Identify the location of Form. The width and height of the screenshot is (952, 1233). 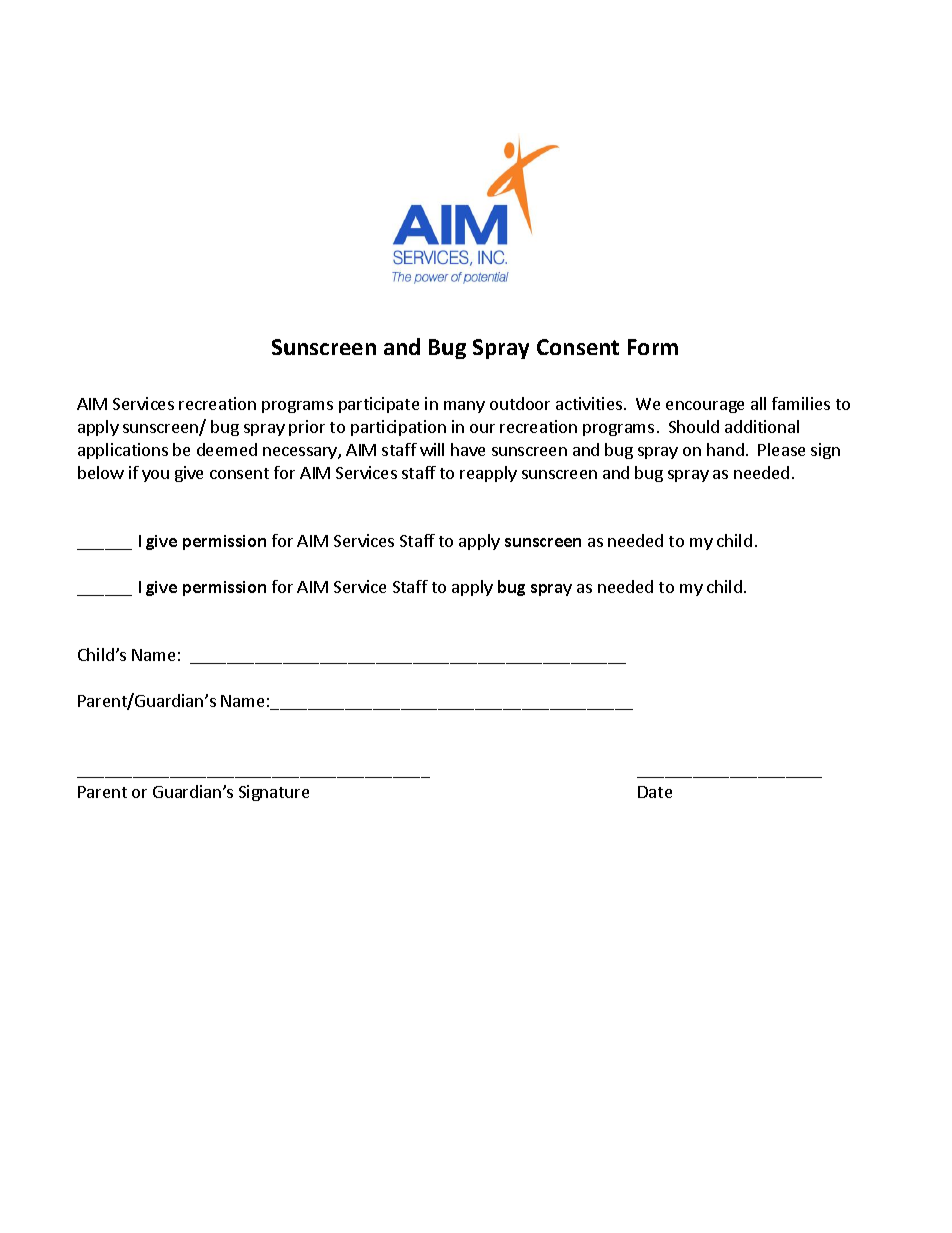
(653, 347).
